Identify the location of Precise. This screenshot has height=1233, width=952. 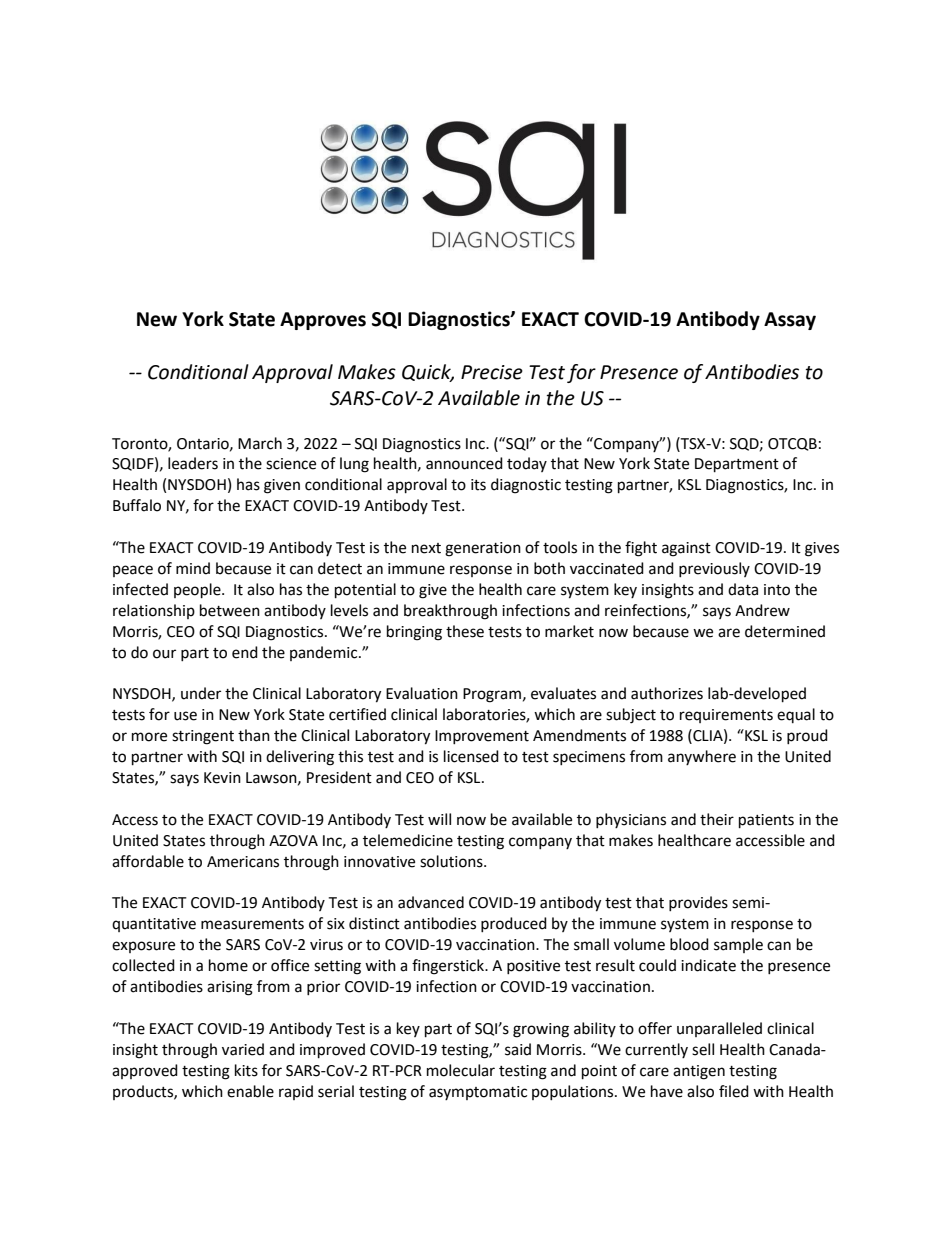
(492, 372).
